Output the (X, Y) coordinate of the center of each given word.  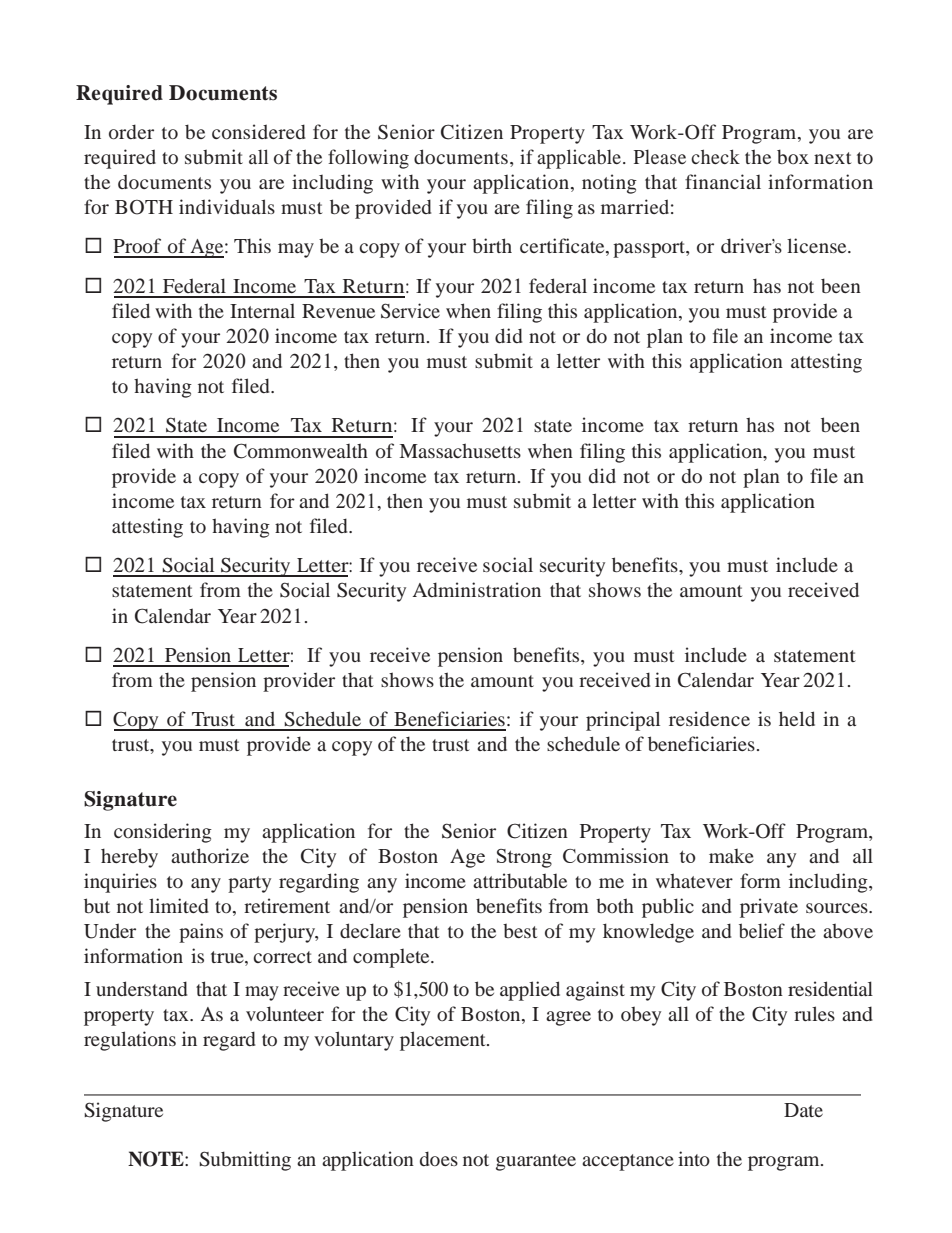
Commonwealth (301, 451)
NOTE (157, 1159)
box (793, 156)
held (797, 718)
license (818, 245)
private (769, 908)
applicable (580, 159)
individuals (227, 206)
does (439, 1158)
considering (163, 833)
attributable (520, 880)
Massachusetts (460, 450)
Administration (477, 589)
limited (179, 905)
